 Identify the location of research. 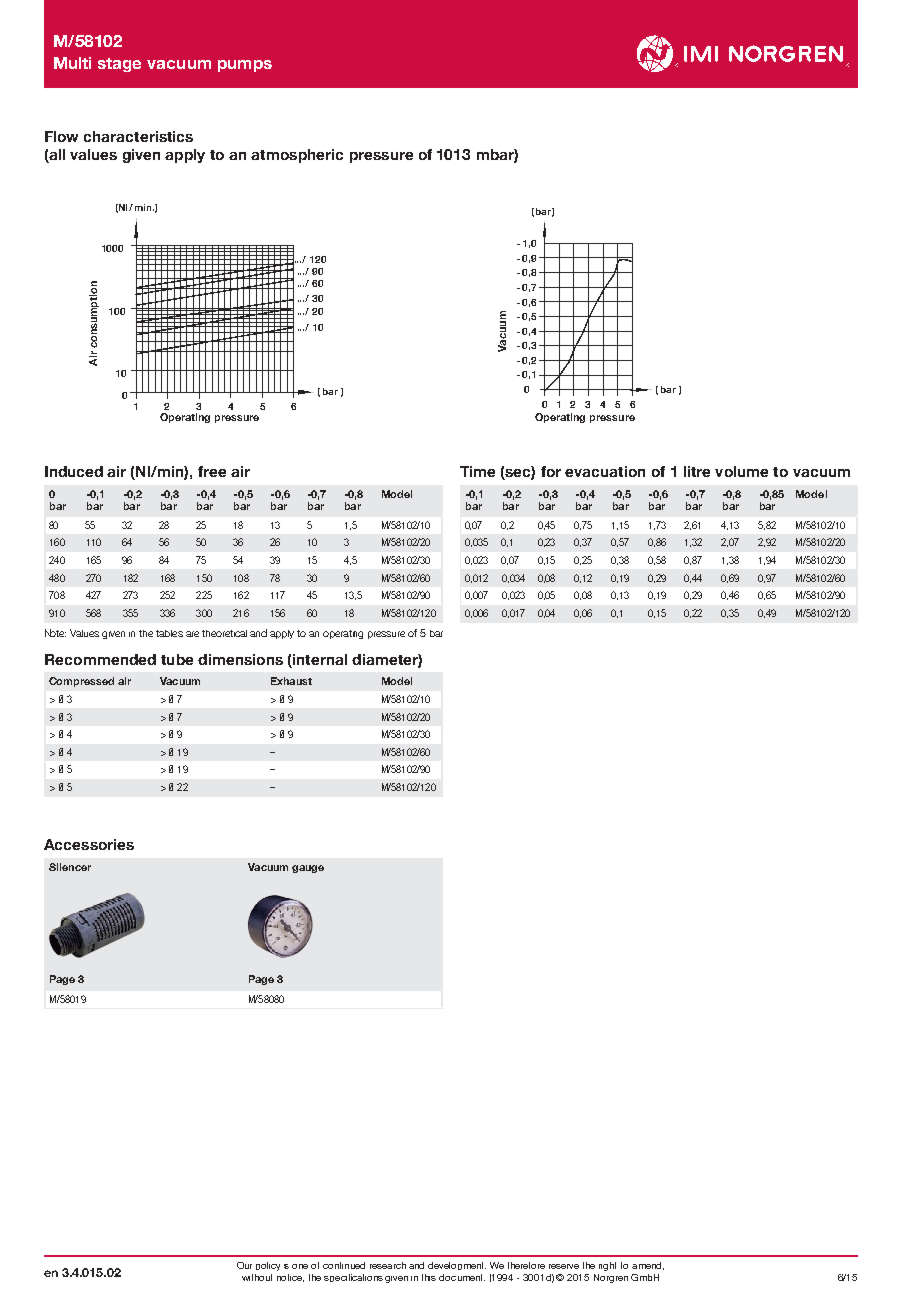
(388, 1265).
